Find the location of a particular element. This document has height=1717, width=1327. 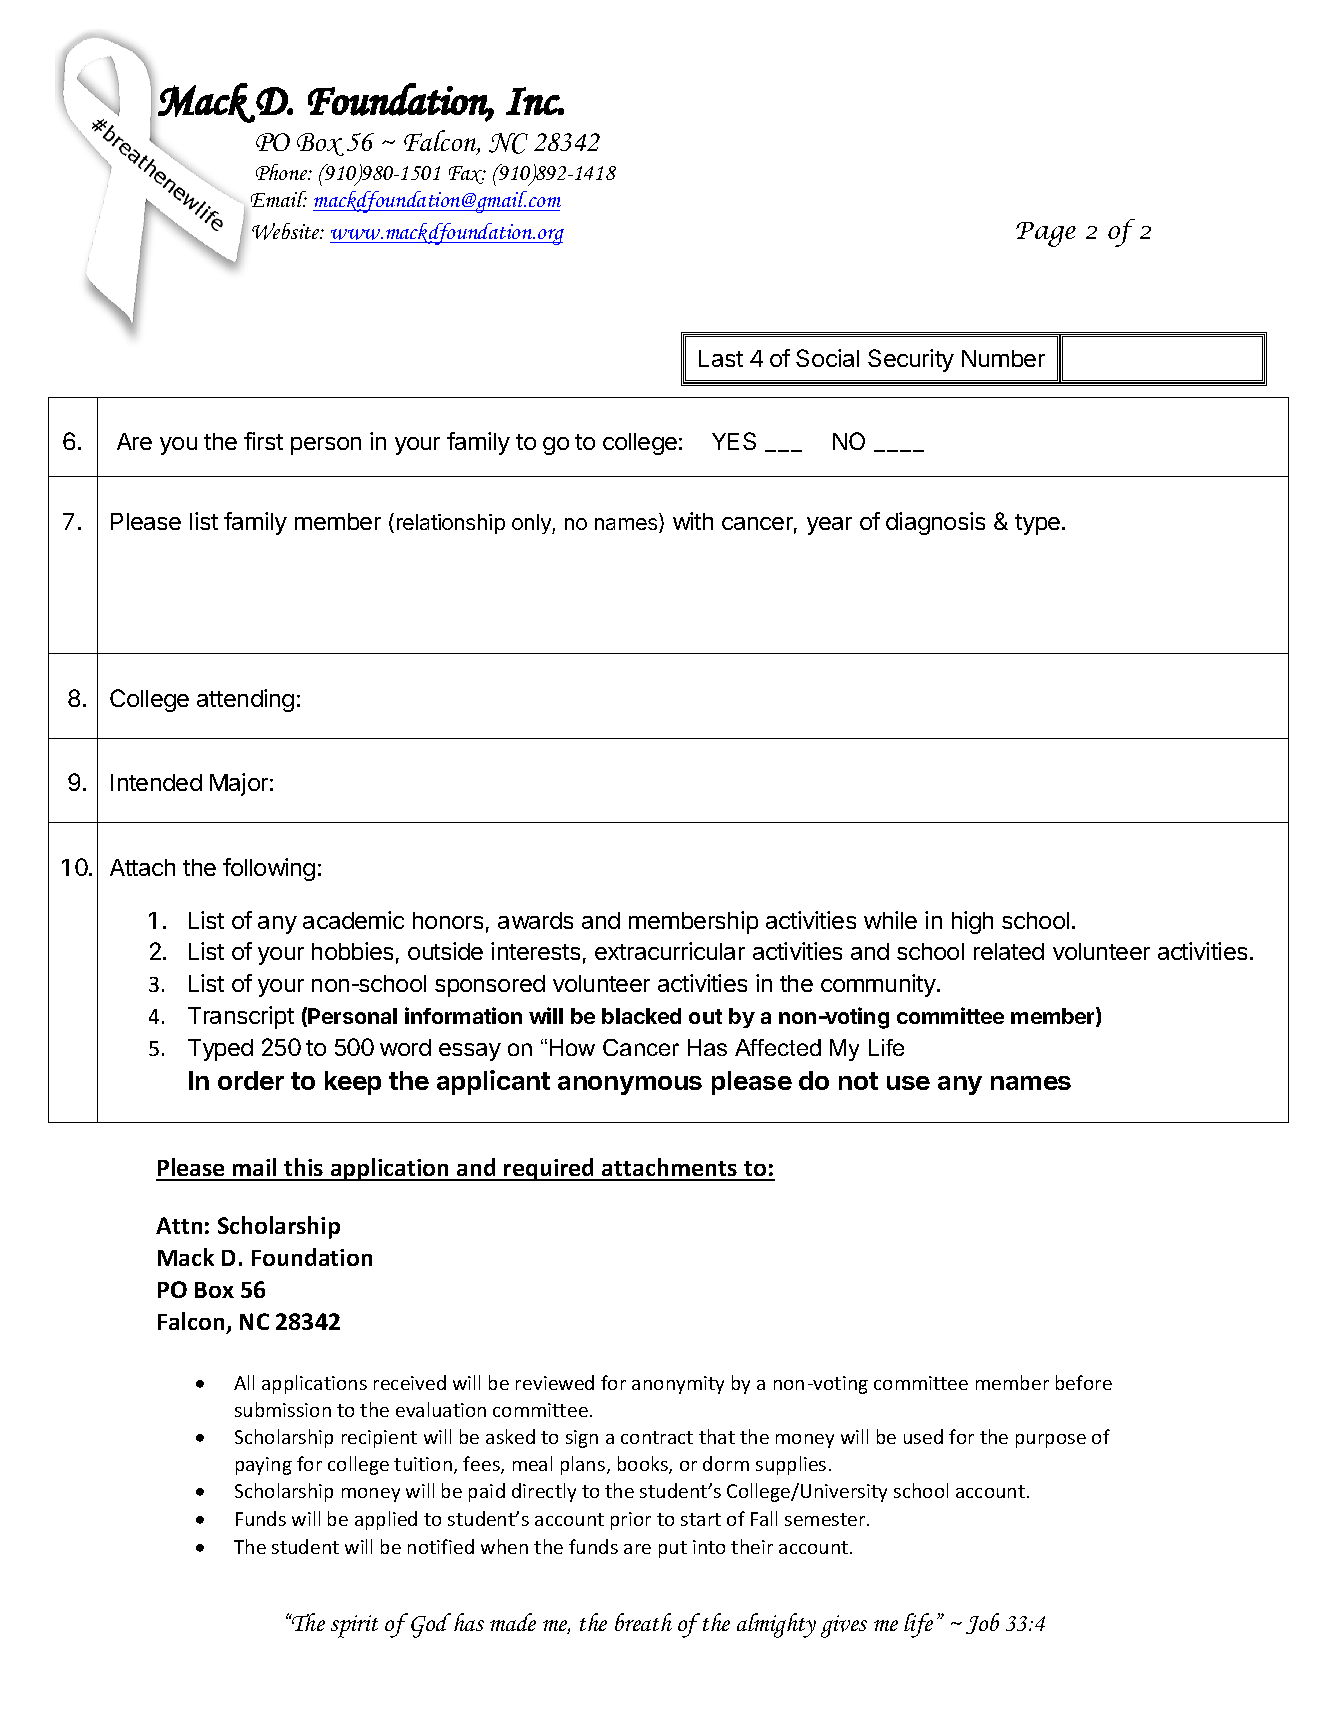

diagnosis is located at coordinates (935, 523).
